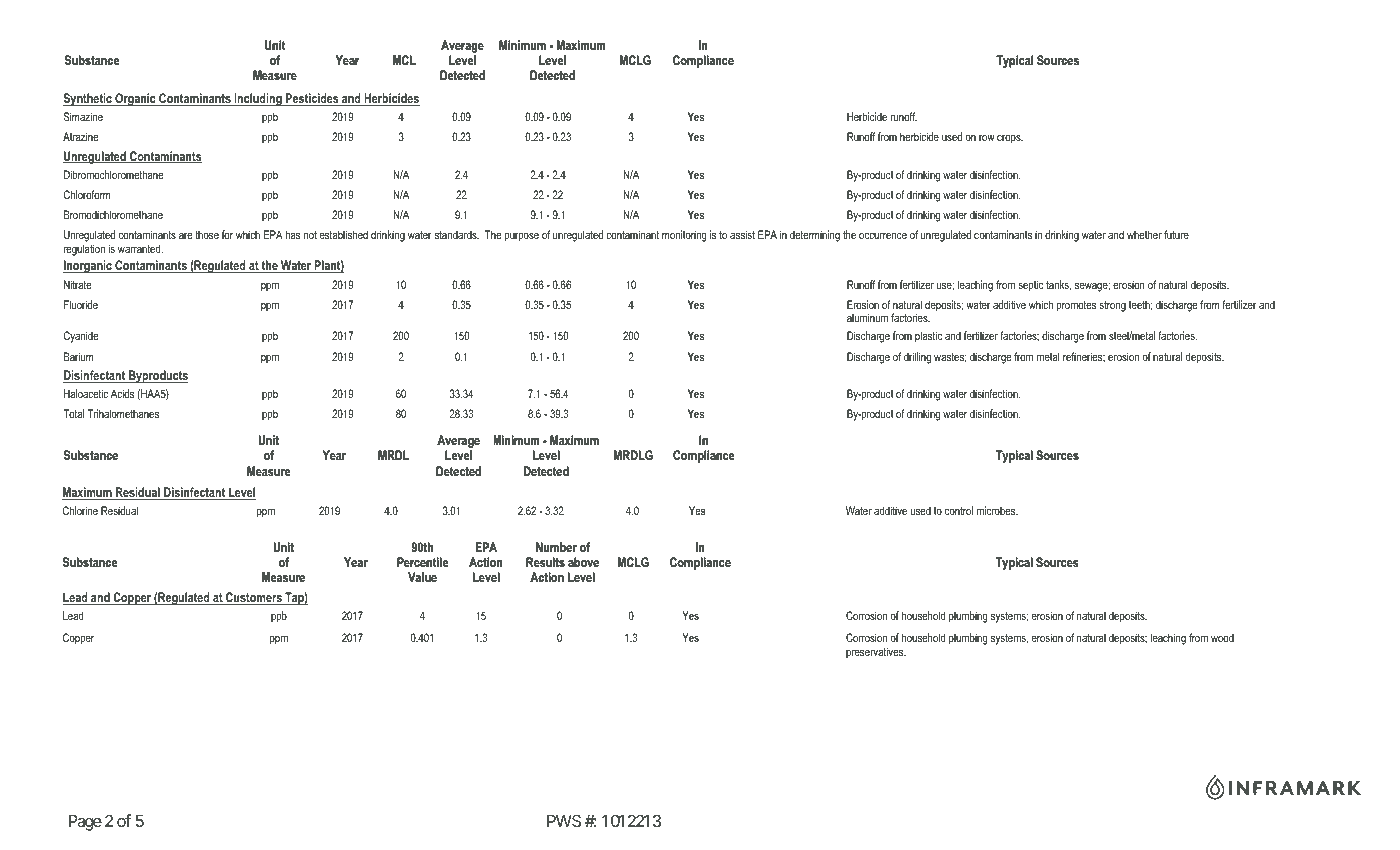 This page has height=850, width=1400. Describe the element at coordinates (258, 99) in the page. I see `Including` at that location.
